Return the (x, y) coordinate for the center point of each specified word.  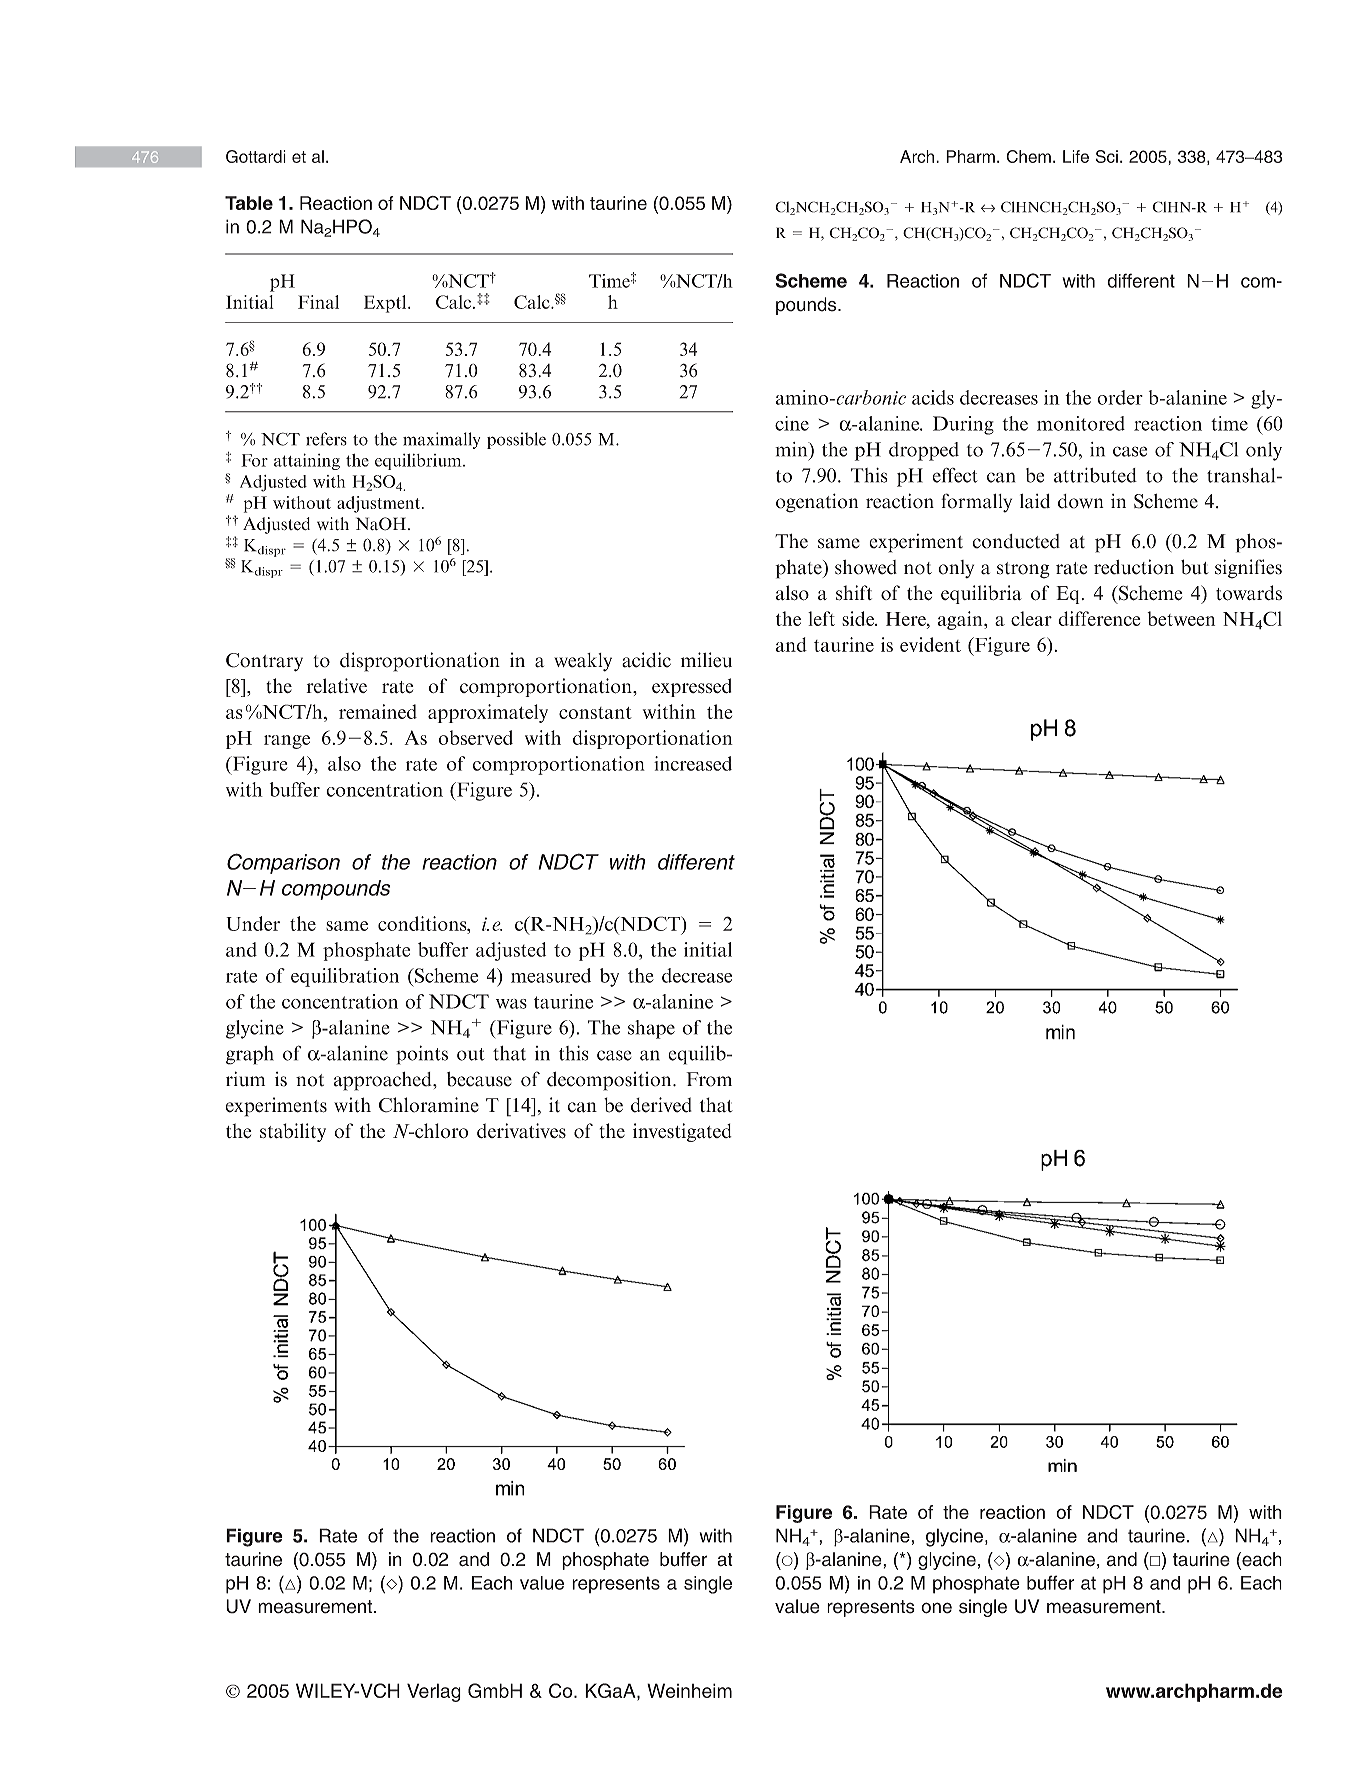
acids (933, 397)
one (936, 1608)
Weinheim (689, 1690)
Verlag (434, 1692)
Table (249, 203)
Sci (1107, 156)
